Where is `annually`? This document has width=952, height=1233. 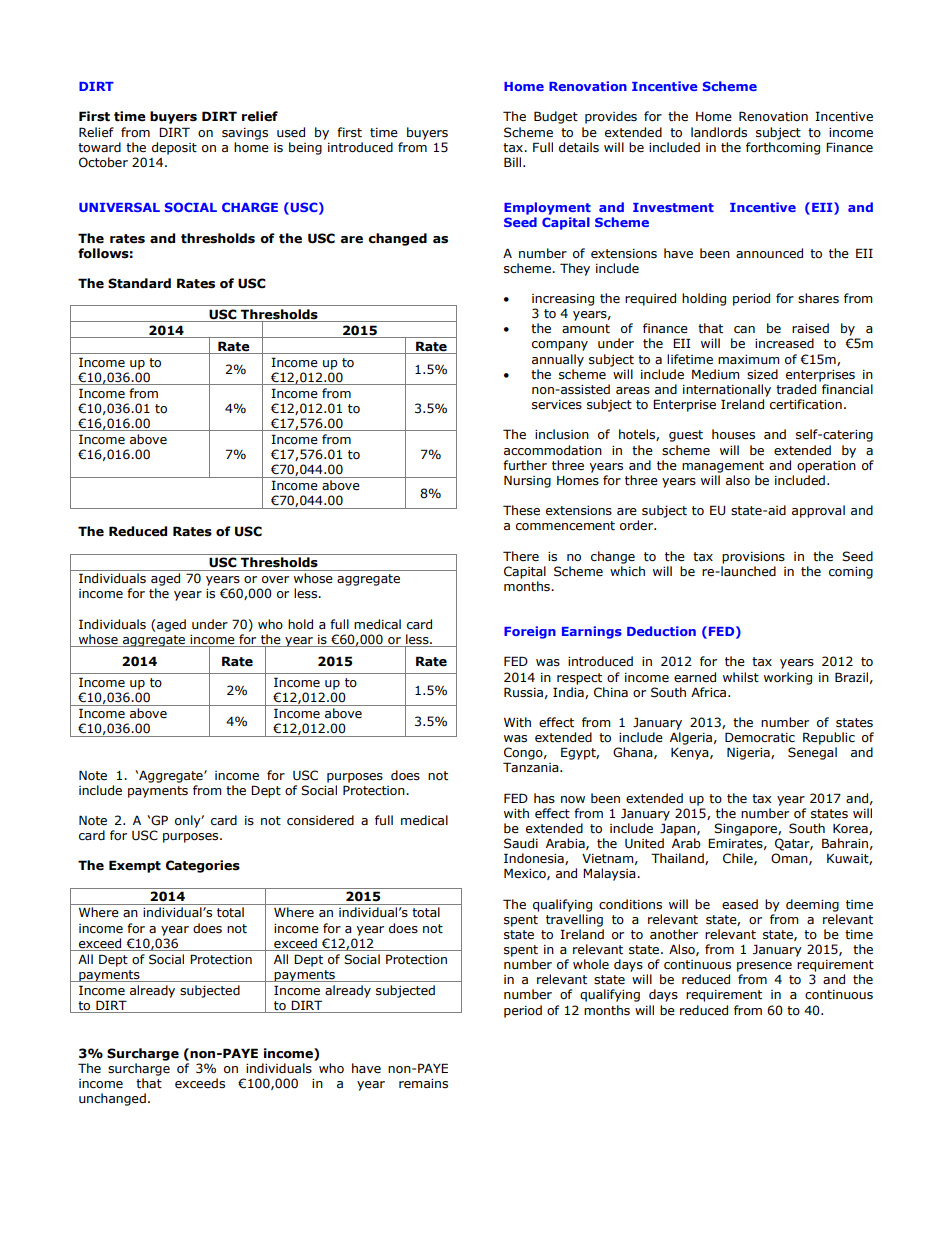 annually is located at coordinates (558, 360).
